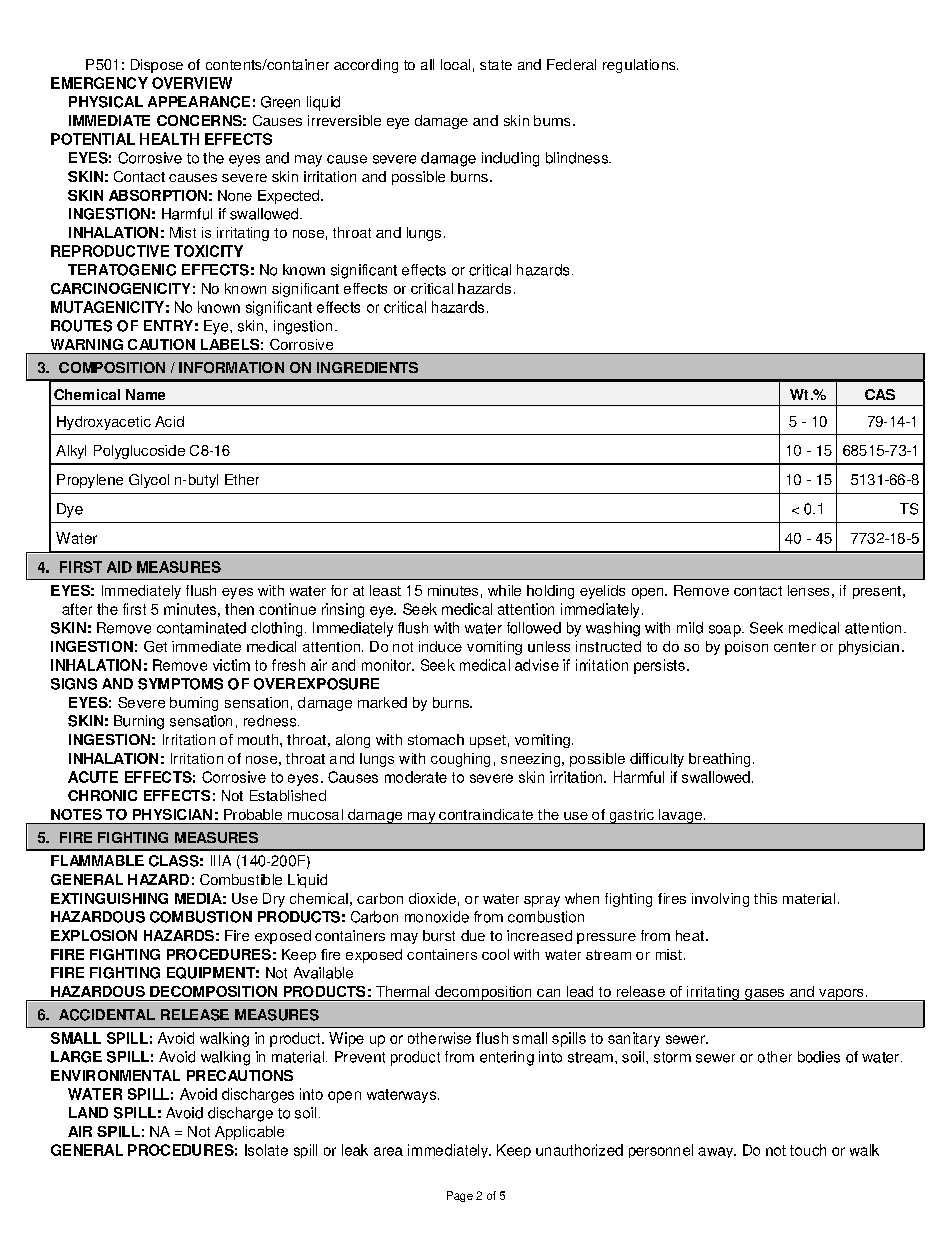 This screenshot has width=952, height=1233. What do you see at coordinates (199, 102) in the screenshot?
I see `APPEARANCE` at bounding box center [199, 102].
